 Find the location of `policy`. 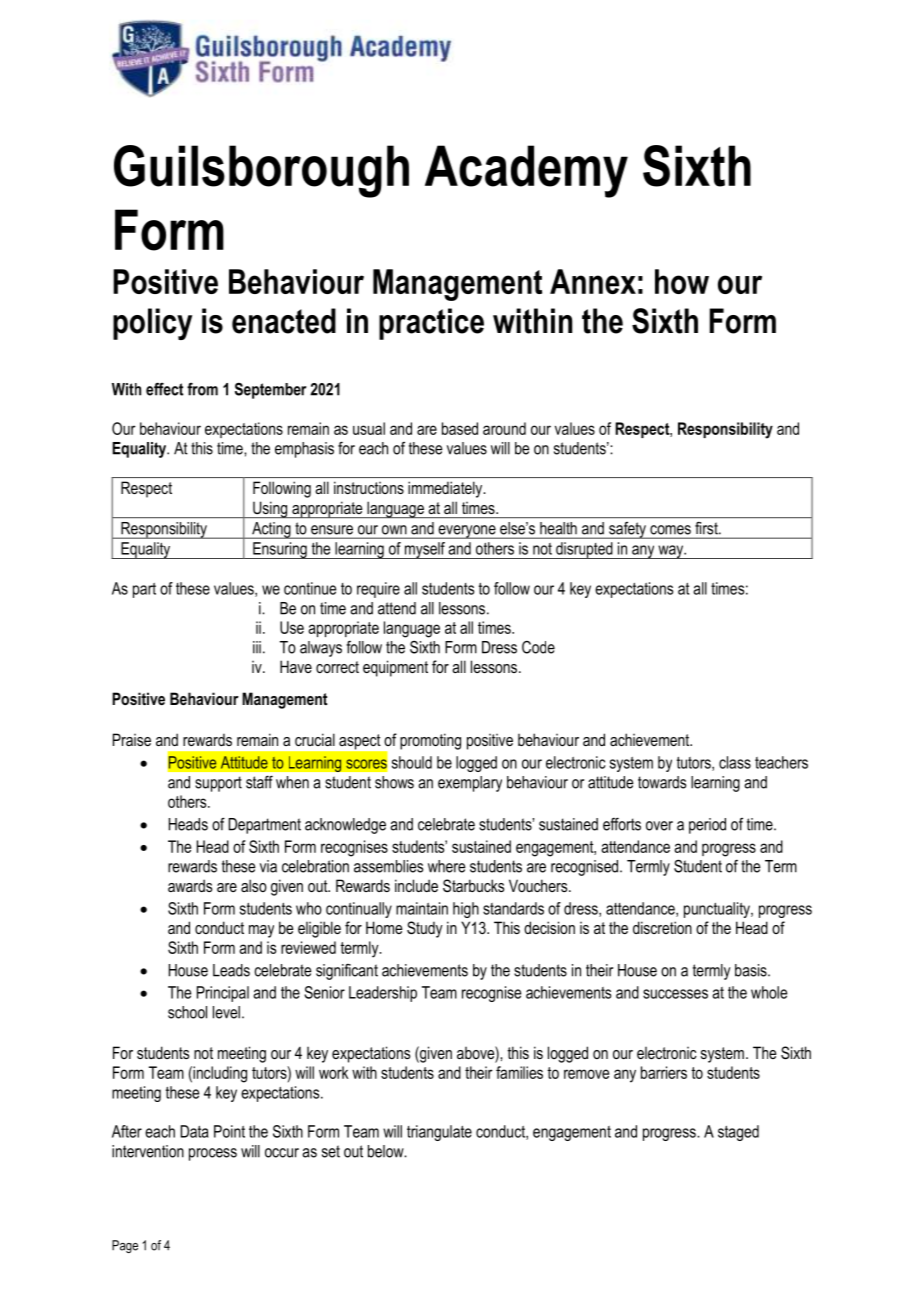

policy is located at coordinates (152, 324).
